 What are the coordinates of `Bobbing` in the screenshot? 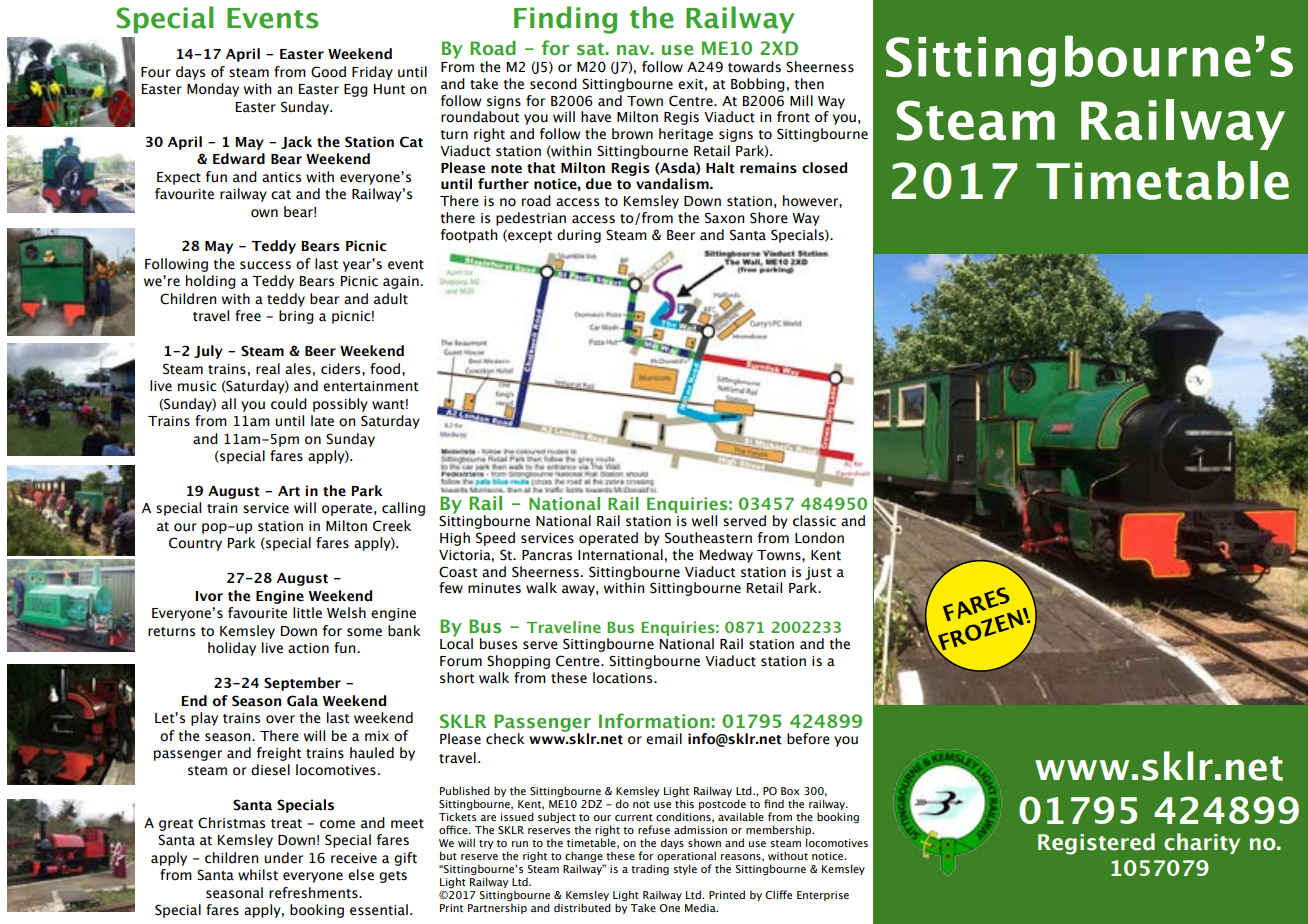 It's located at (758, 85).
